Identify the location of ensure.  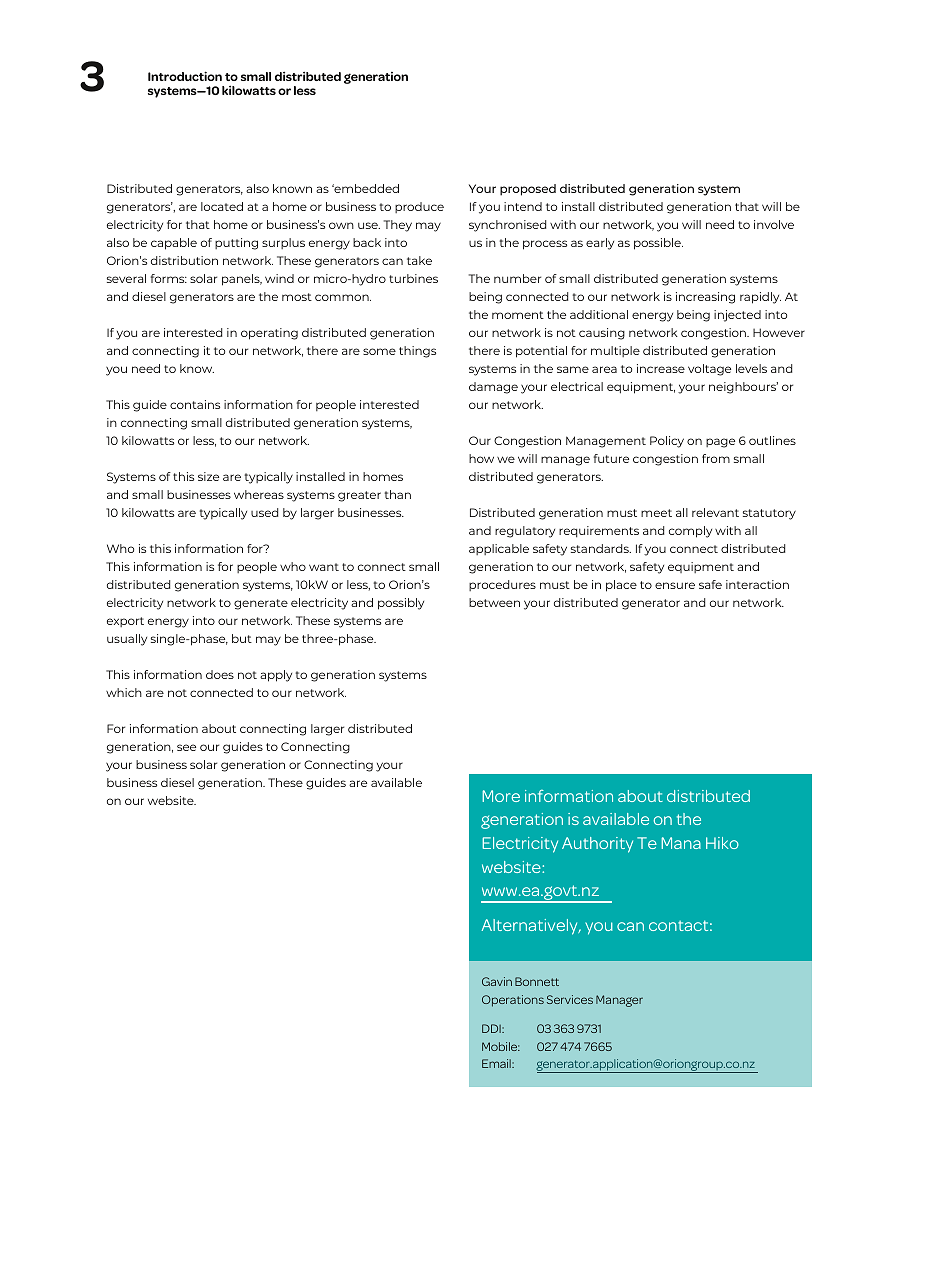
(675, 585).
